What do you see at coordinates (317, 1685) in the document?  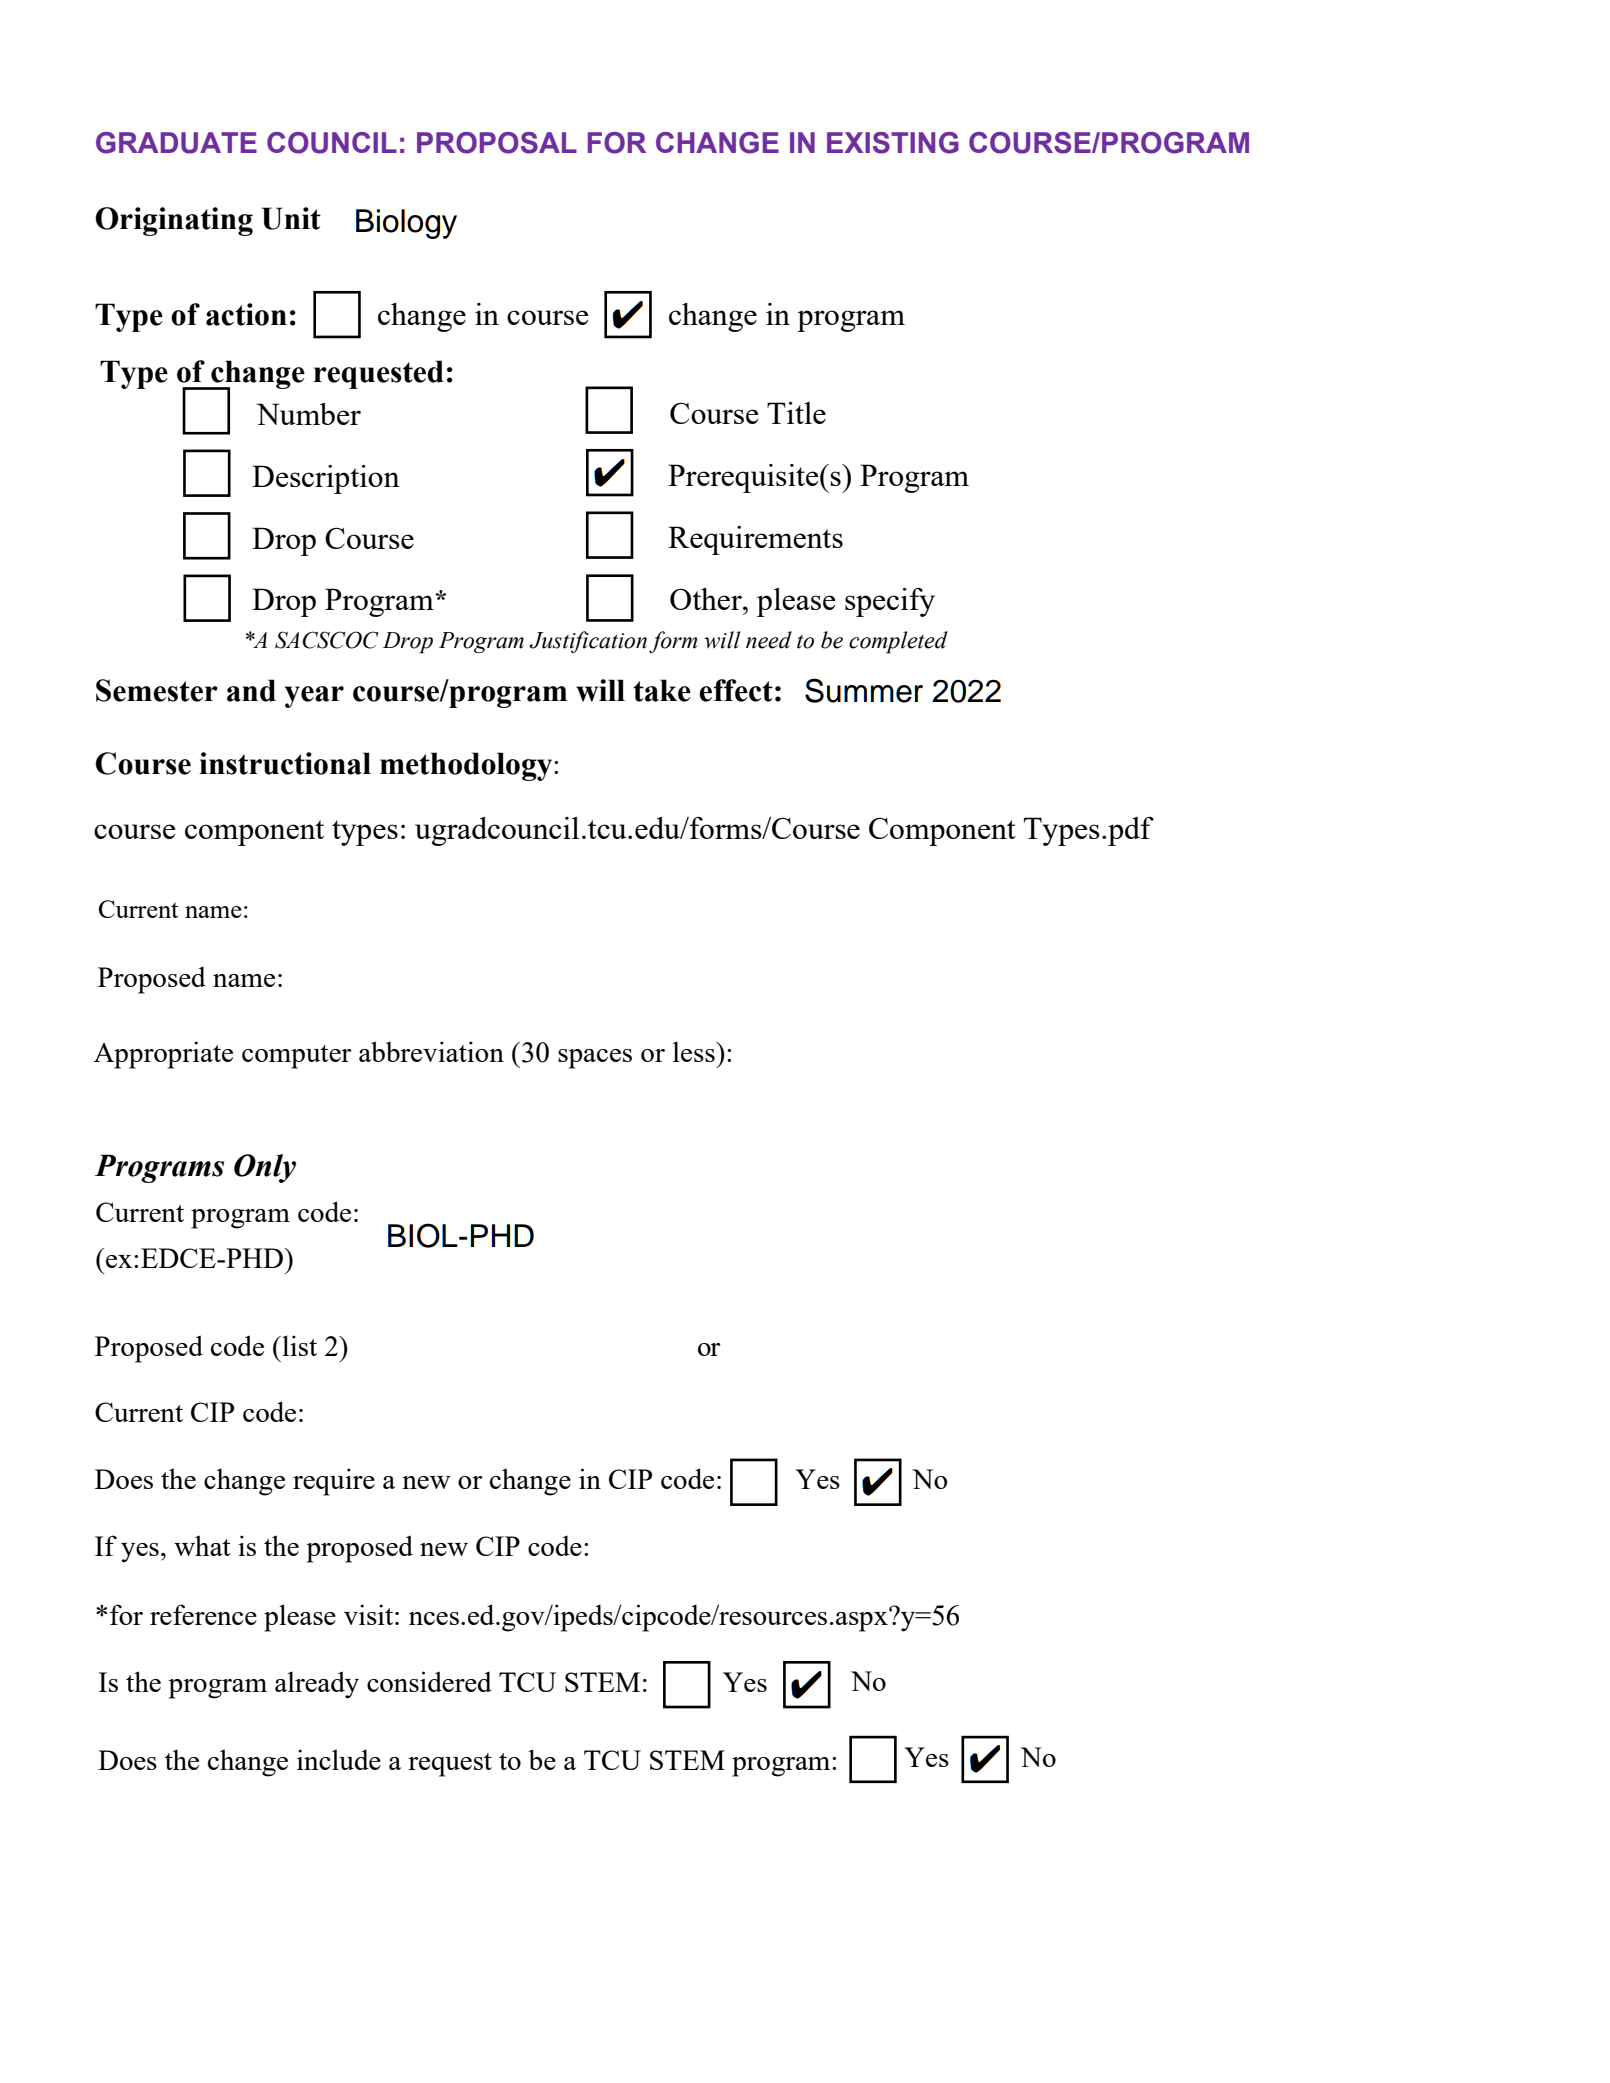 I see `already` at bounding box center [317, 1685].
